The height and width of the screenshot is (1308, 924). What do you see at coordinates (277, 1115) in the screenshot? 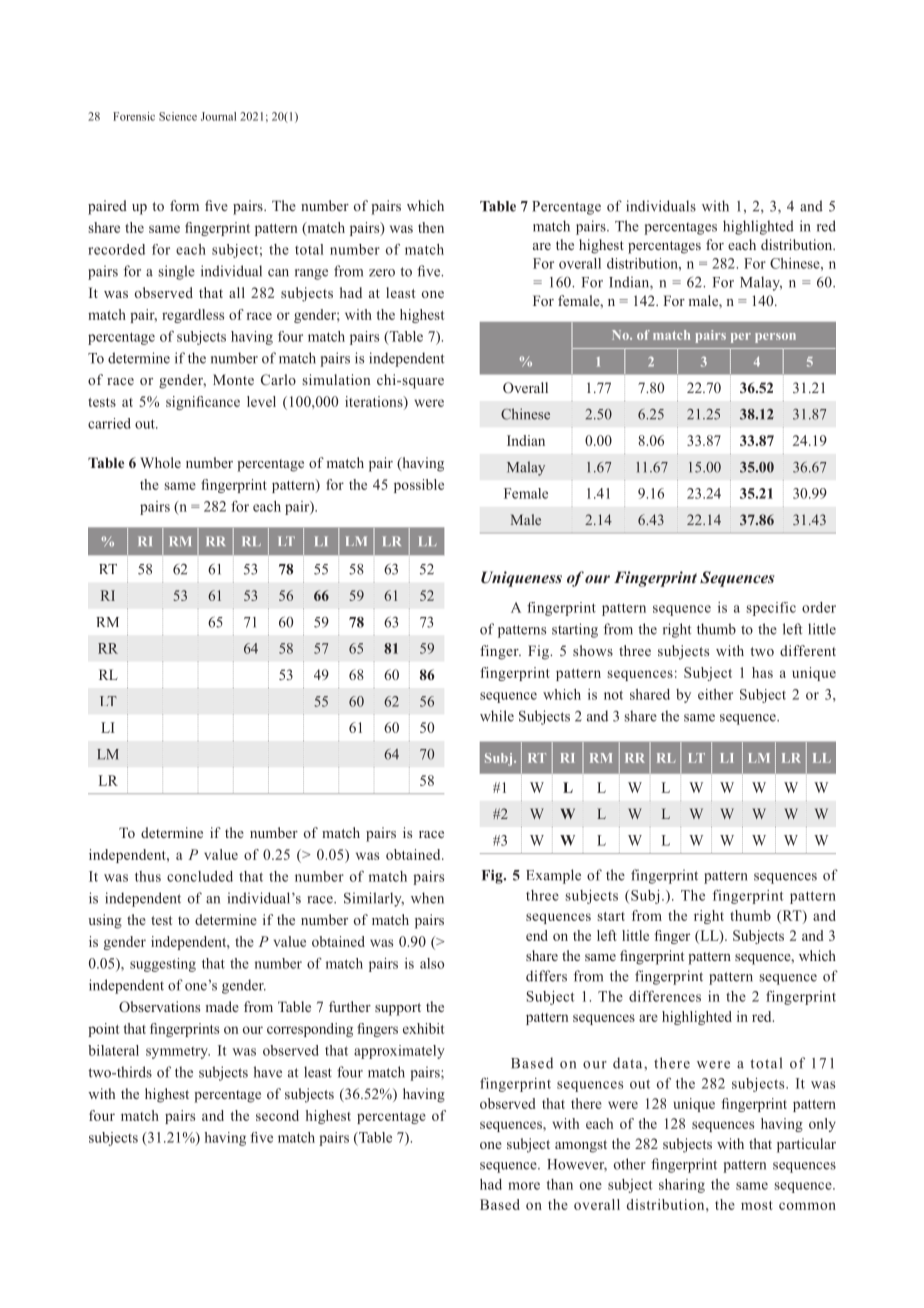
I see `second` at bounding box center [277, 1115].
